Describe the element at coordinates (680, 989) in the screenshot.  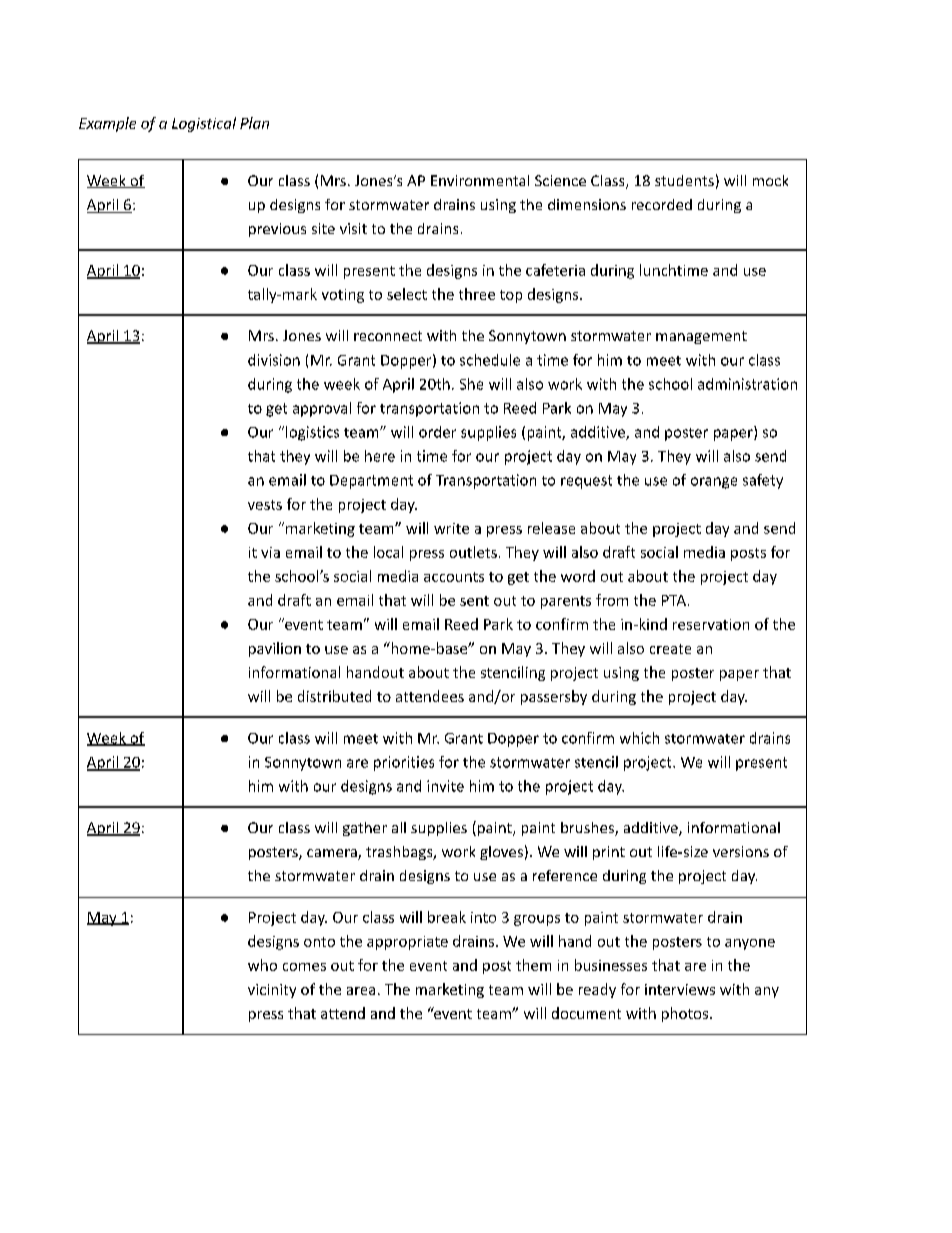
I see `interviews` at that location.
